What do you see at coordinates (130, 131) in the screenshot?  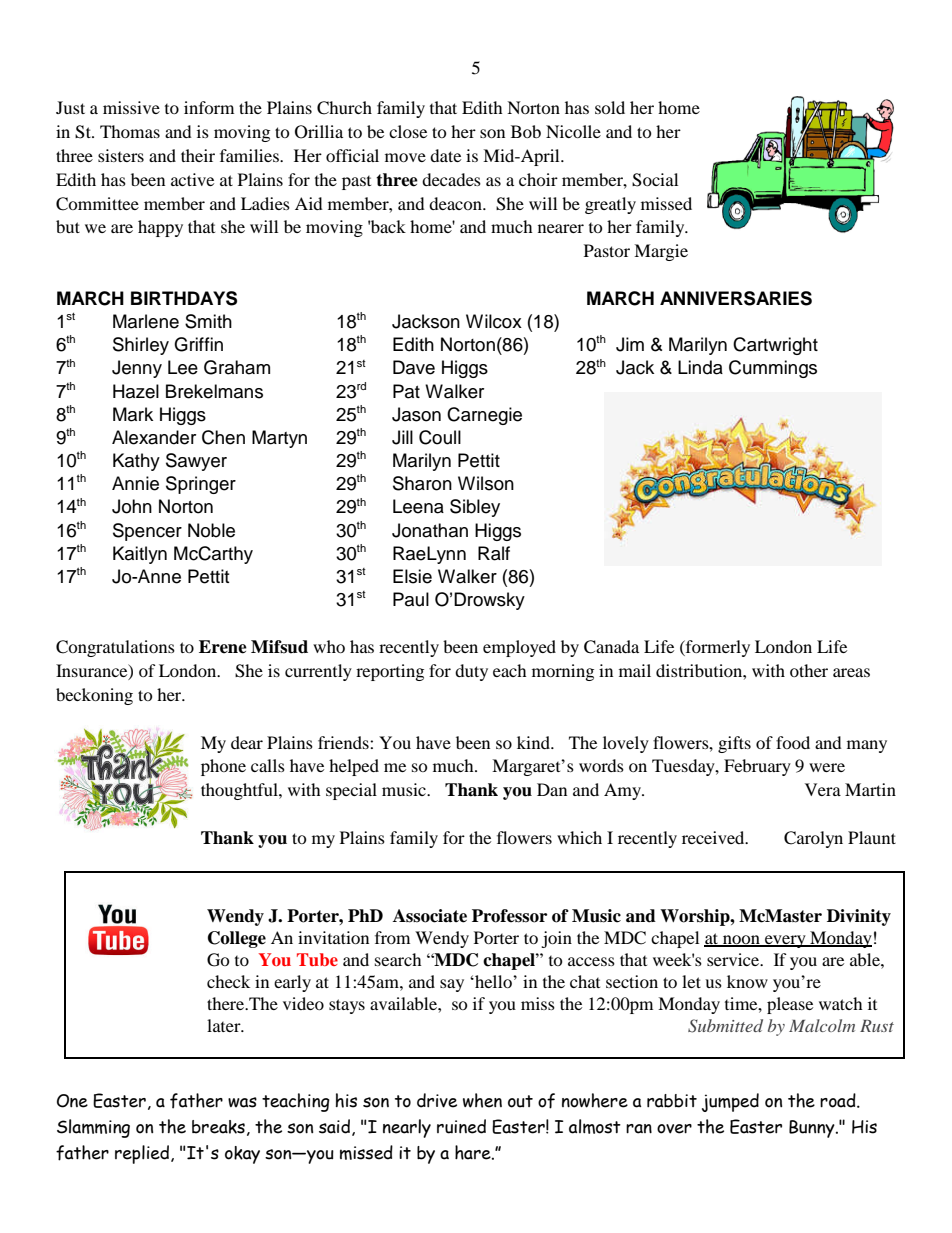 I see `Thomas` at bounding box center [130, 131].
